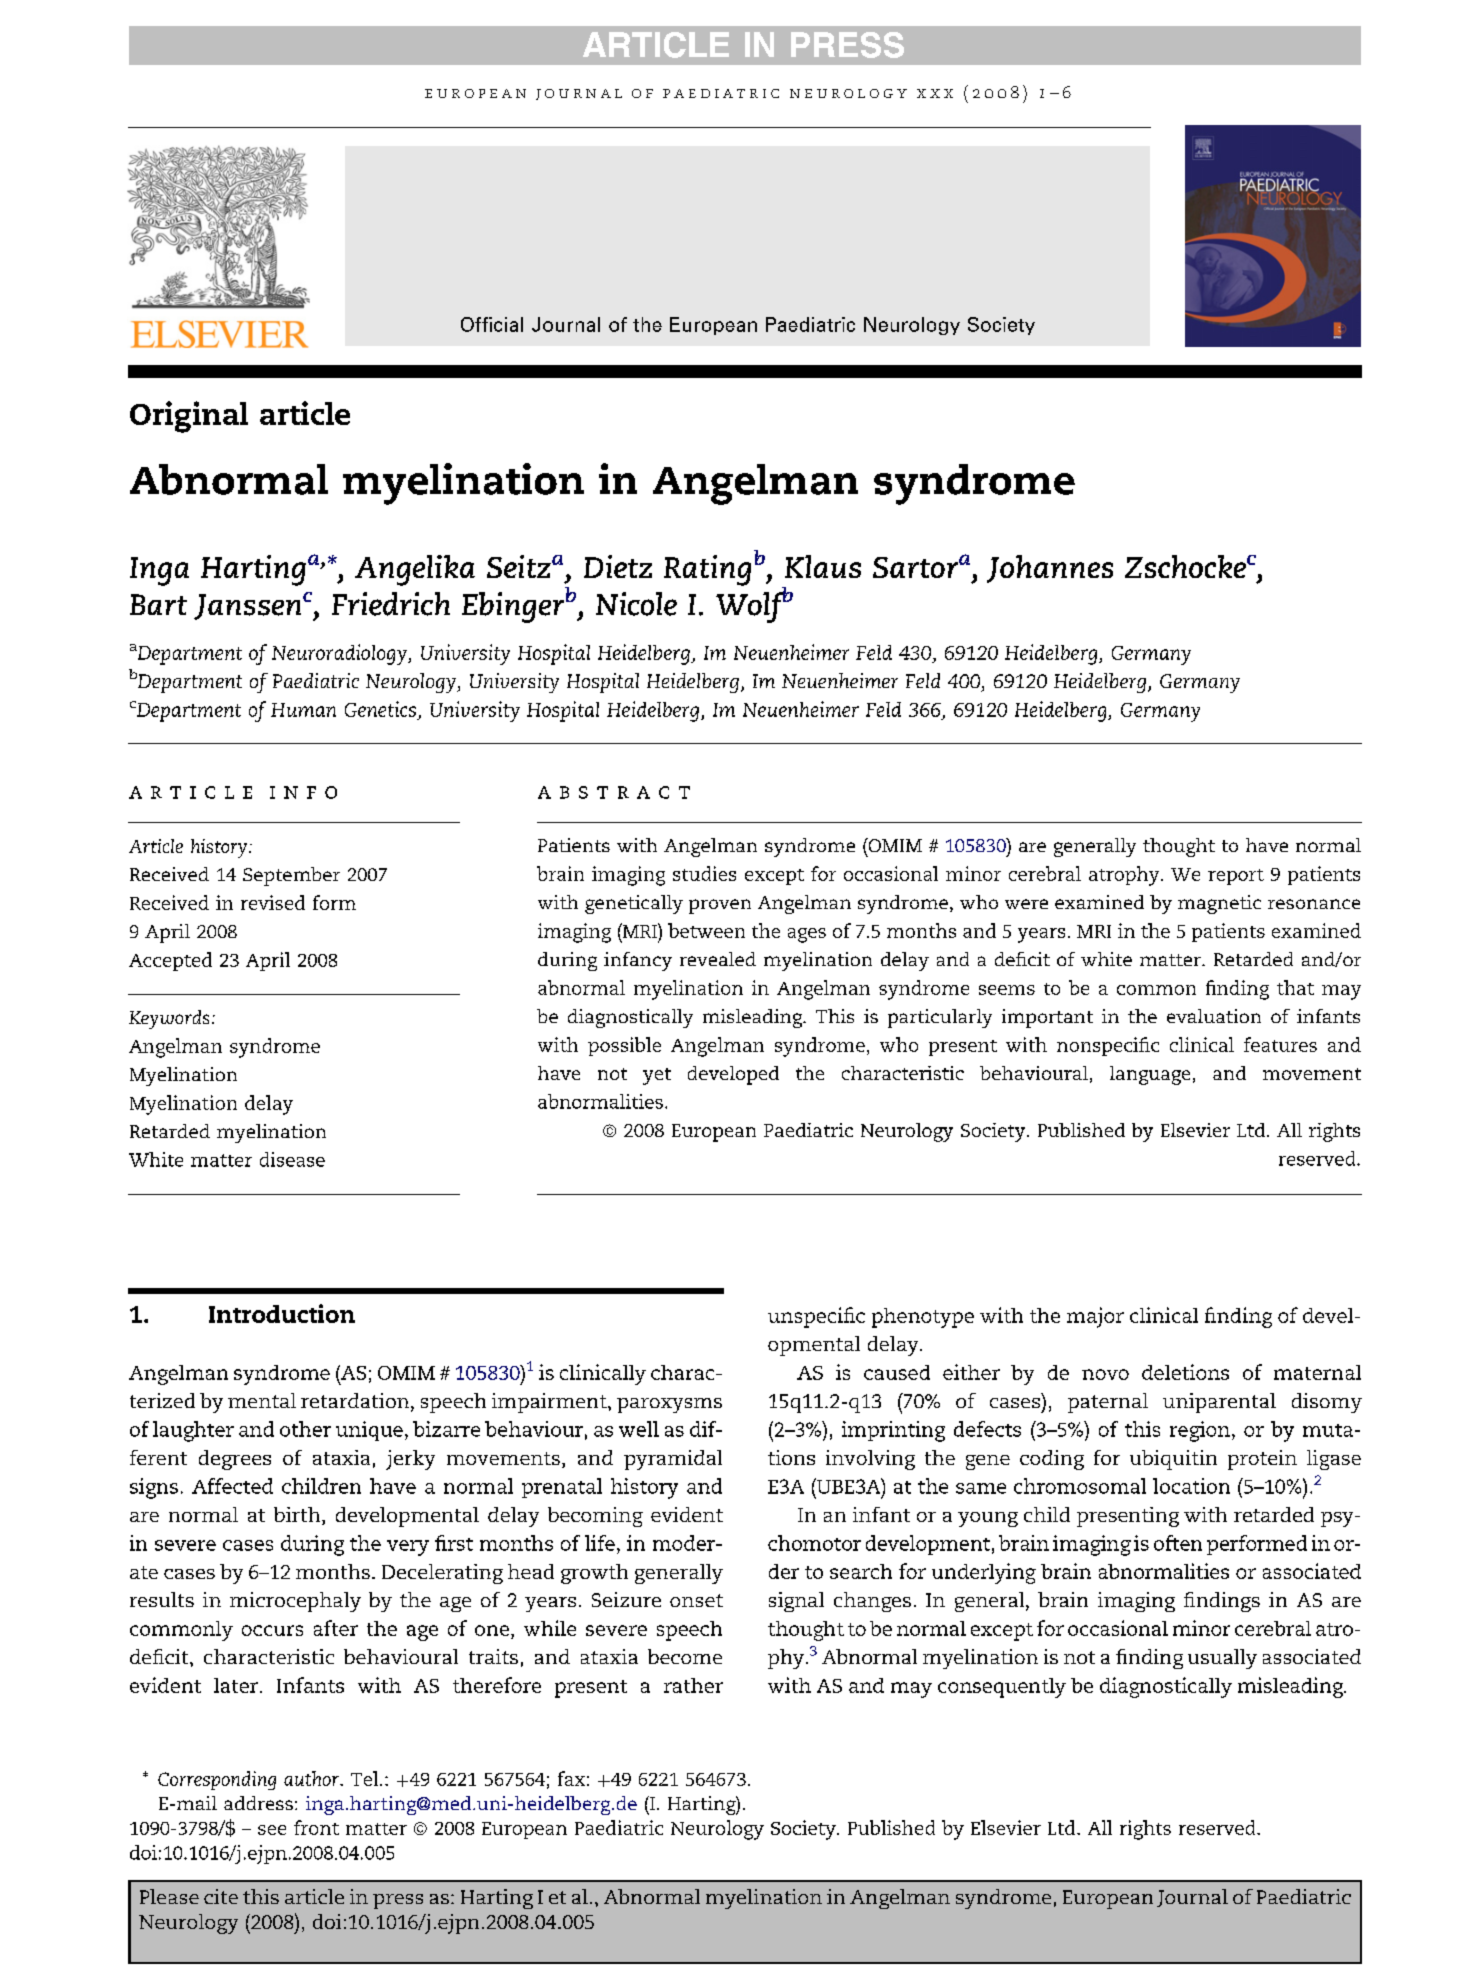 This screenshot has width=1479, height=1972. What do you see at coordinates (935, 93) in the screenshot?
I see `xxx` at bounding box center [935, 93].
